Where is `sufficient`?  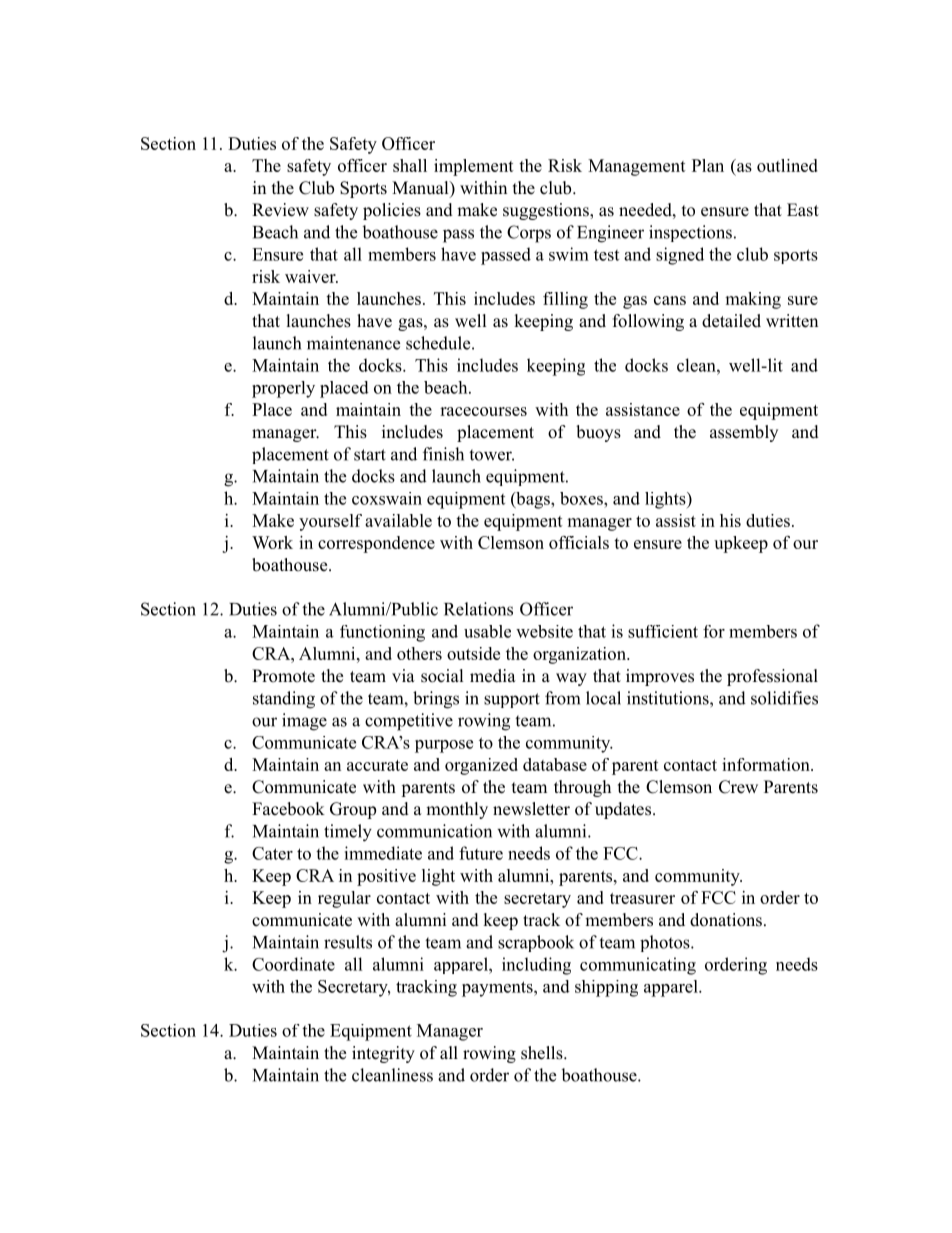
sufficient is located at coordinates (663, 631).
